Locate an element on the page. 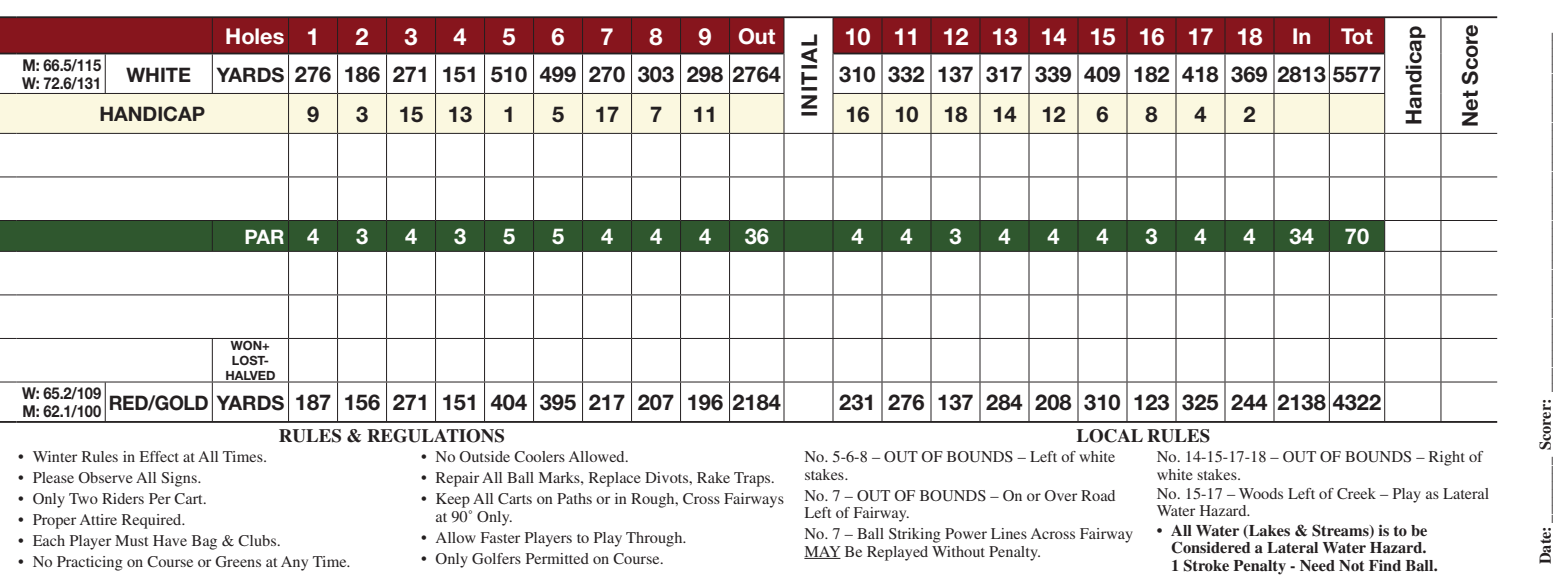  Effect is located at coordinates (159, 456).
